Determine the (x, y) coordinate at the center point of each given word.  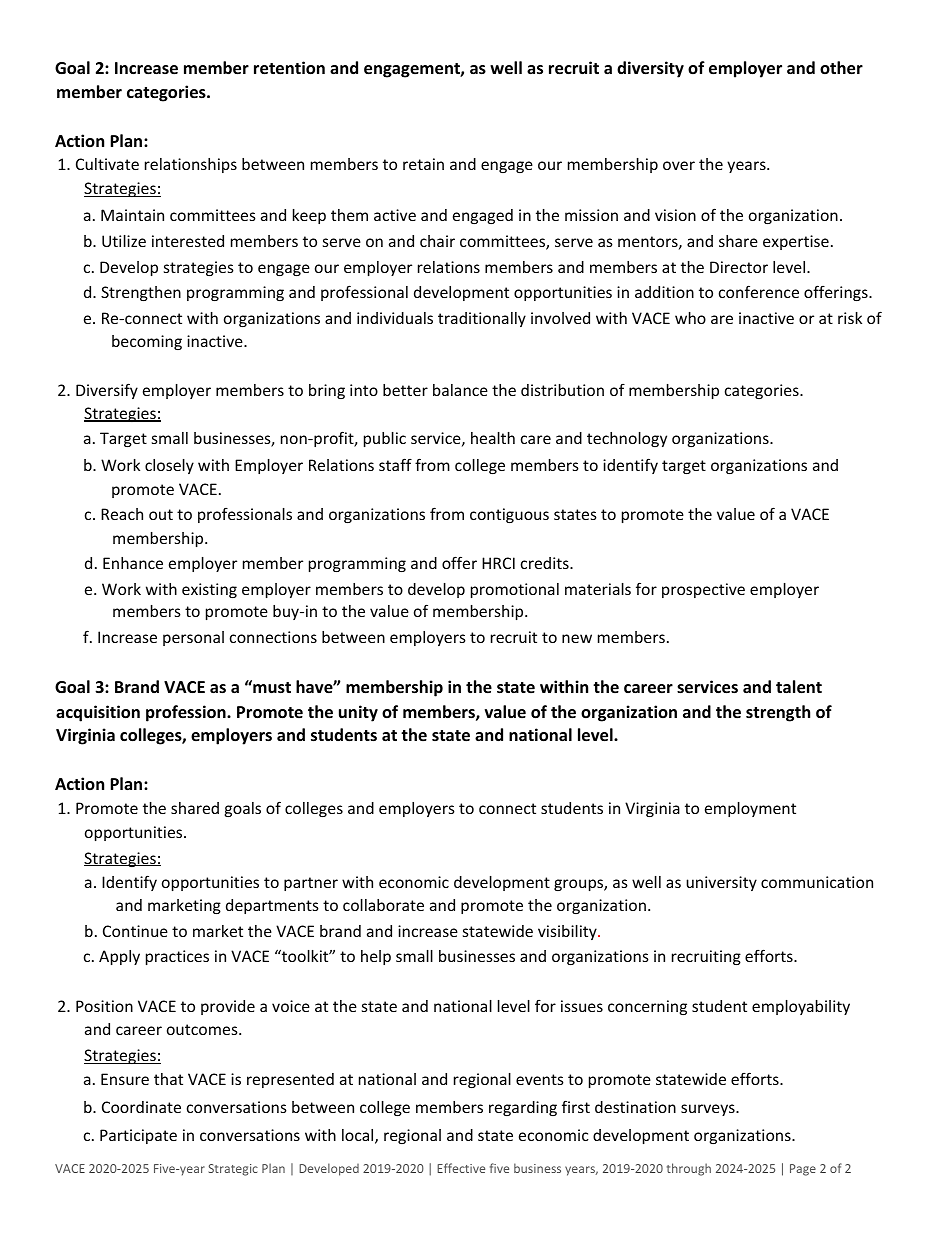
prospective (703, 590)
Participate (138, 1136)
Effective (461, 1168)
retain (423, 164)
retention (289, 68)
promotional (515, 590)
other (841, 68)
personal (193, 638)
